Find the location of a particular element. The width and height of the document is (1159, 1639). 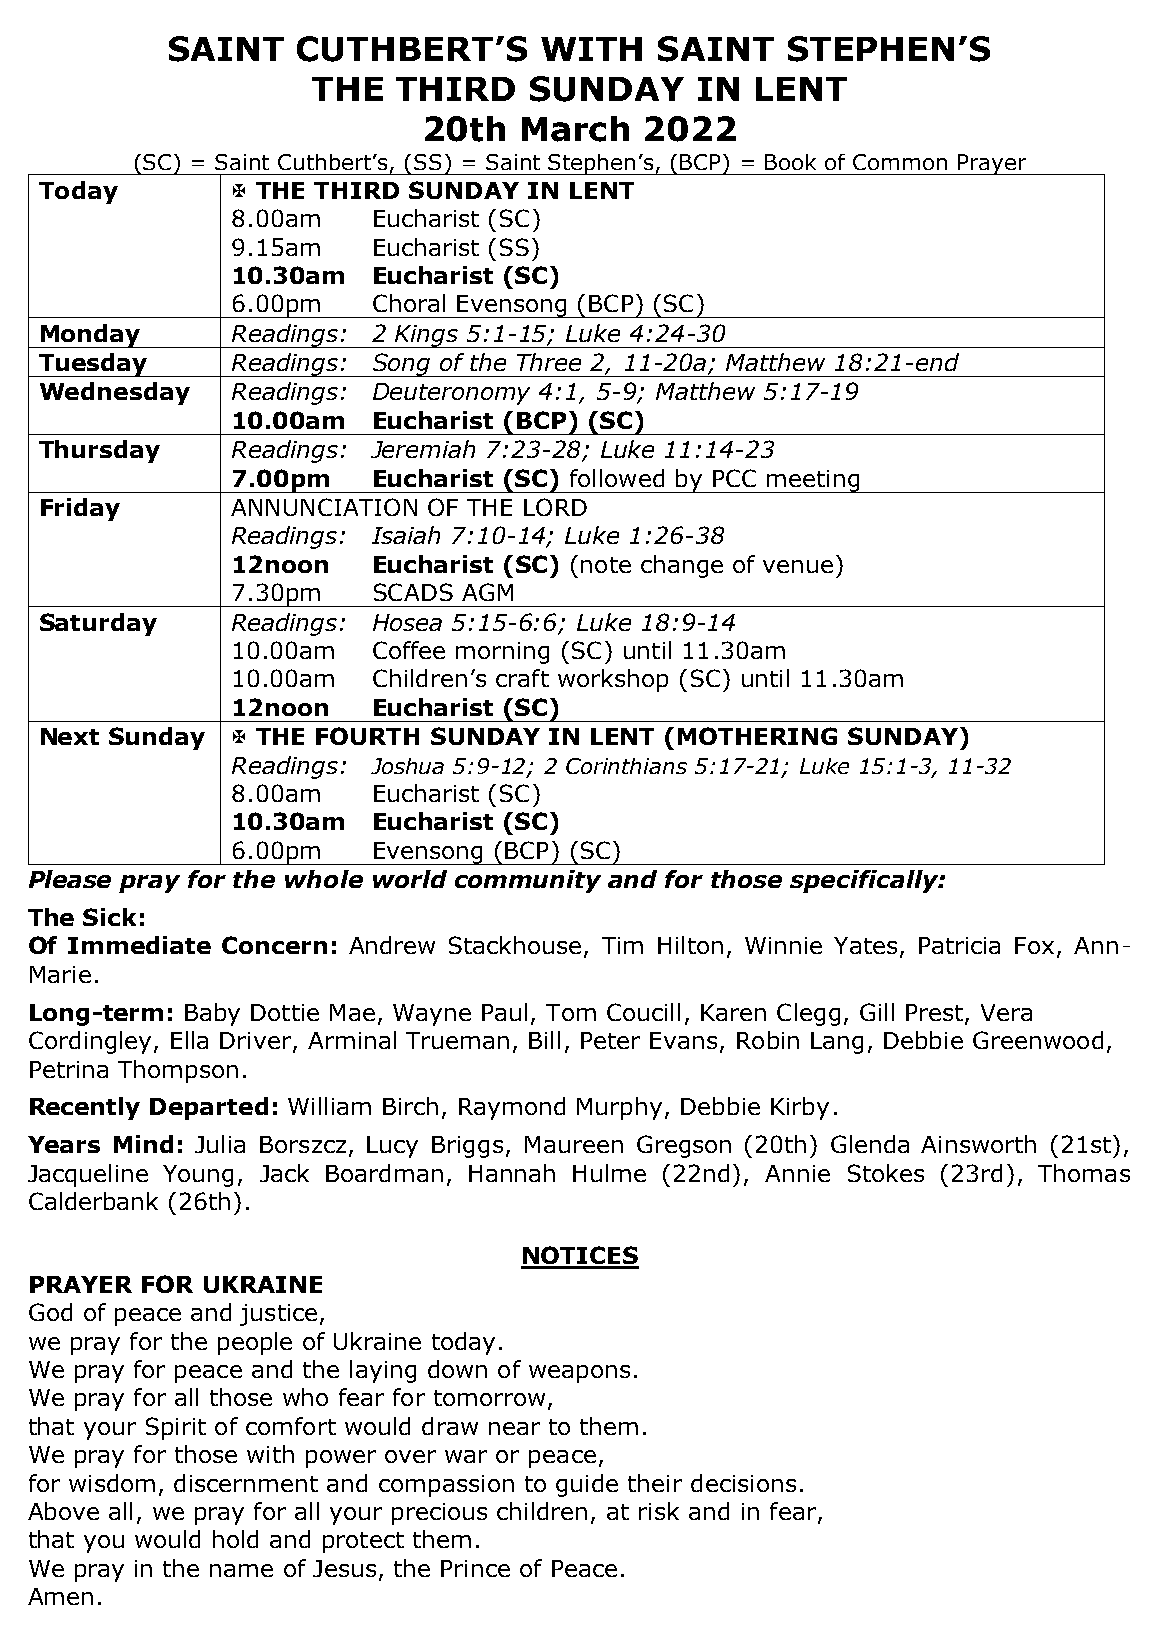

Monday is located at coordinates (90, 336).
